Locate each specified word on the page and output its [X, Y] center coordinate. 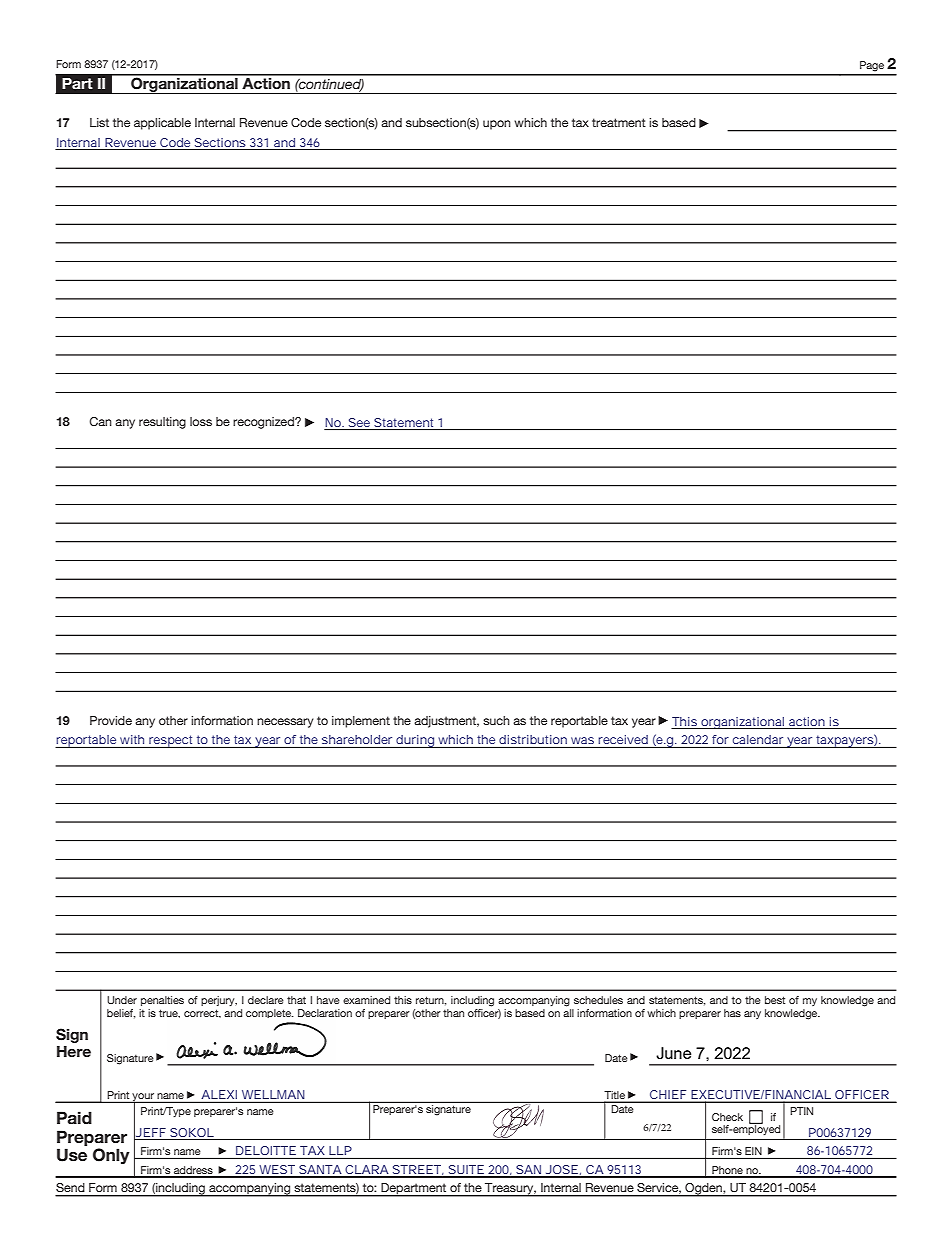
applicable [162, 124]
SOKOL [192, 1132]
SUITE [466, 1171]
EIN [753, 1151]
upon [497, 125]
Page [872, 66]
